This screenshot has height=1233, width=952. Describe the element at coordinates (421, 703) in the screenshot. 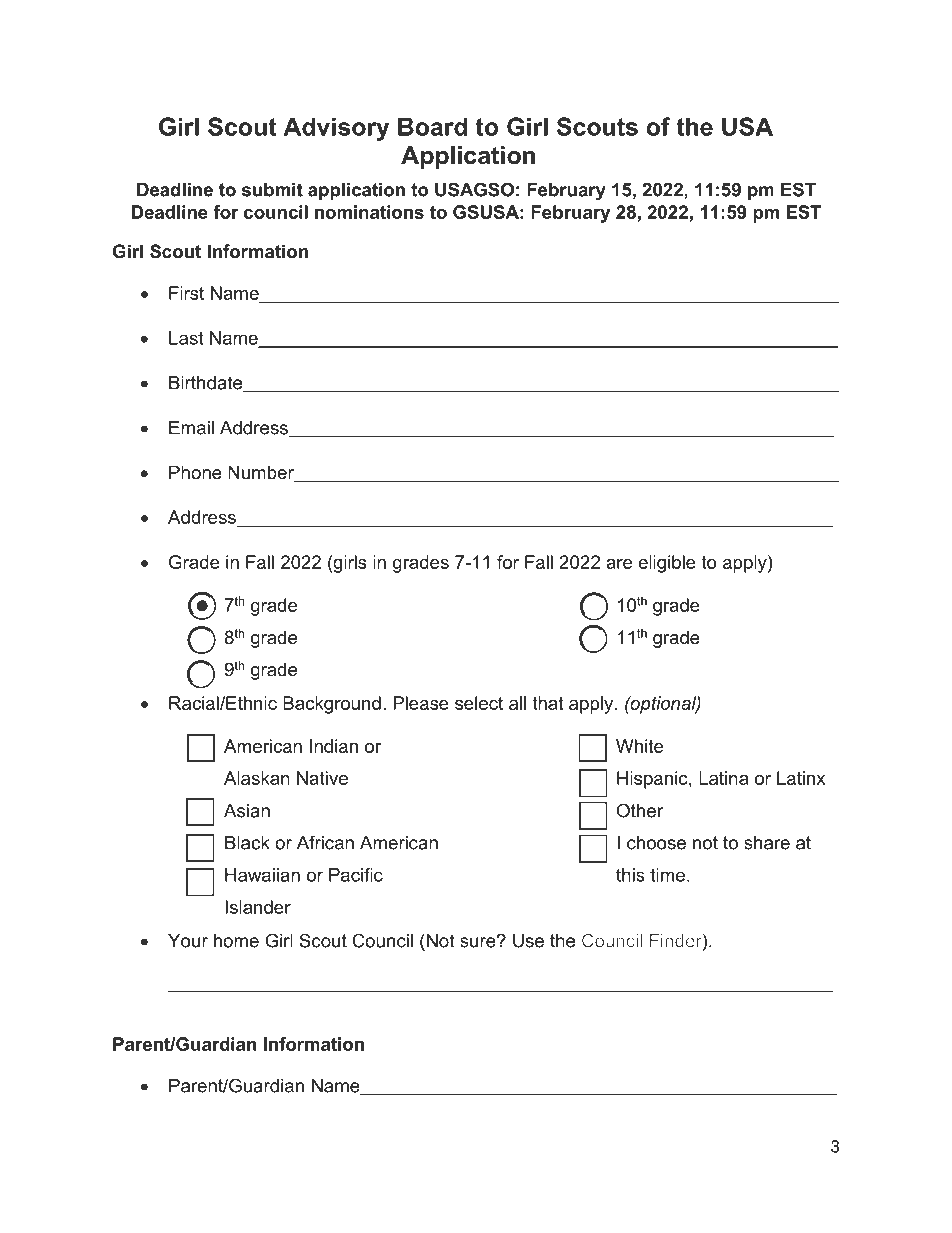

I see `Please` at that location.
